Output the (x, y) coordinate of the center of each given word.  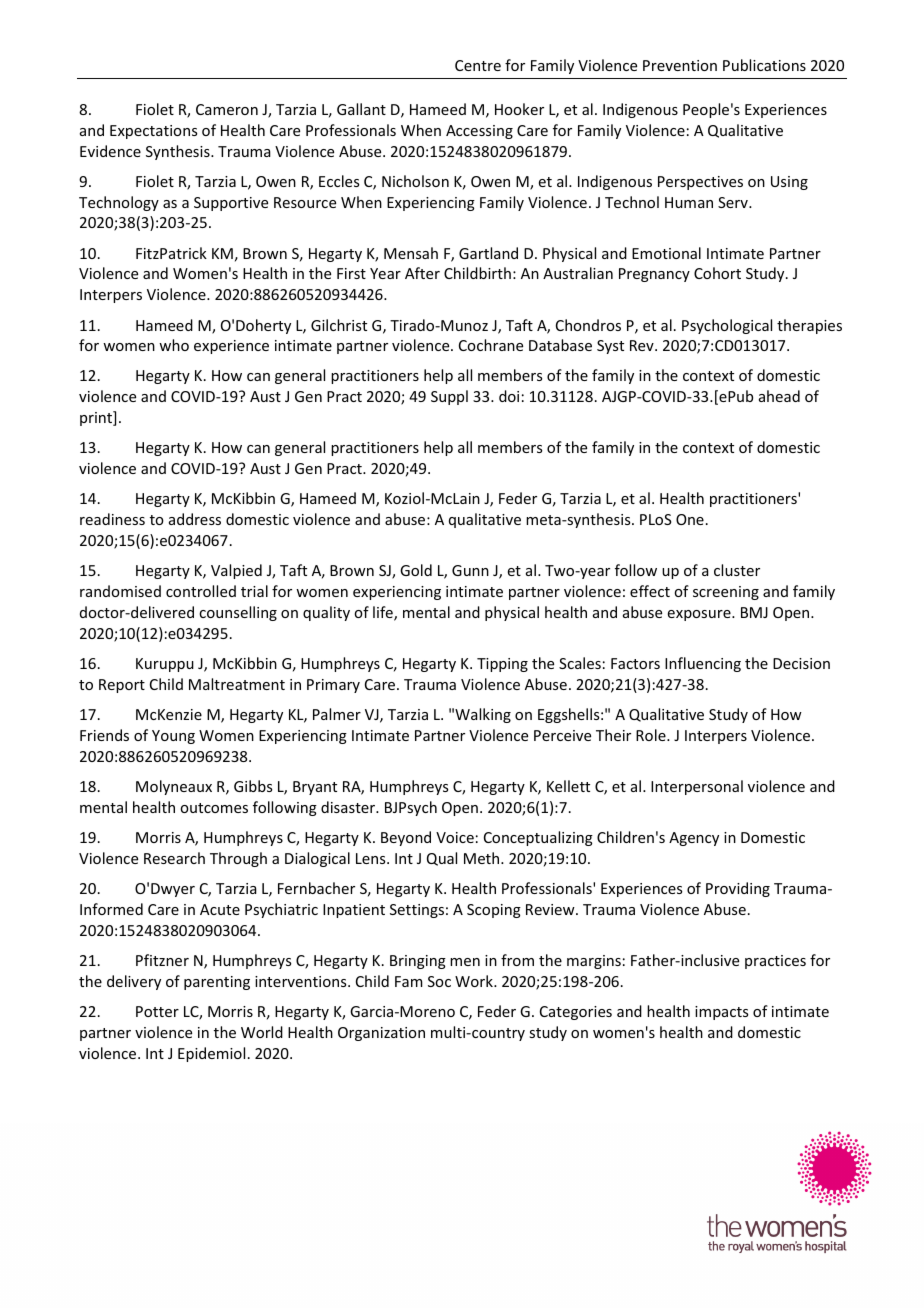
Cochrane (491, 345)
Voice (455, 837)
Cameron (227, 109)
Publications (764, 65)
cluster (737, 570)
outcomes (214, 808)
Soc (439, 981)
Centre (478, 65)
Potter (157, 1011)
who (174, 345)
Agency (694, 839)
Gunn (470, 570)
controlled (201, 591)
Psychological (727, 326)
